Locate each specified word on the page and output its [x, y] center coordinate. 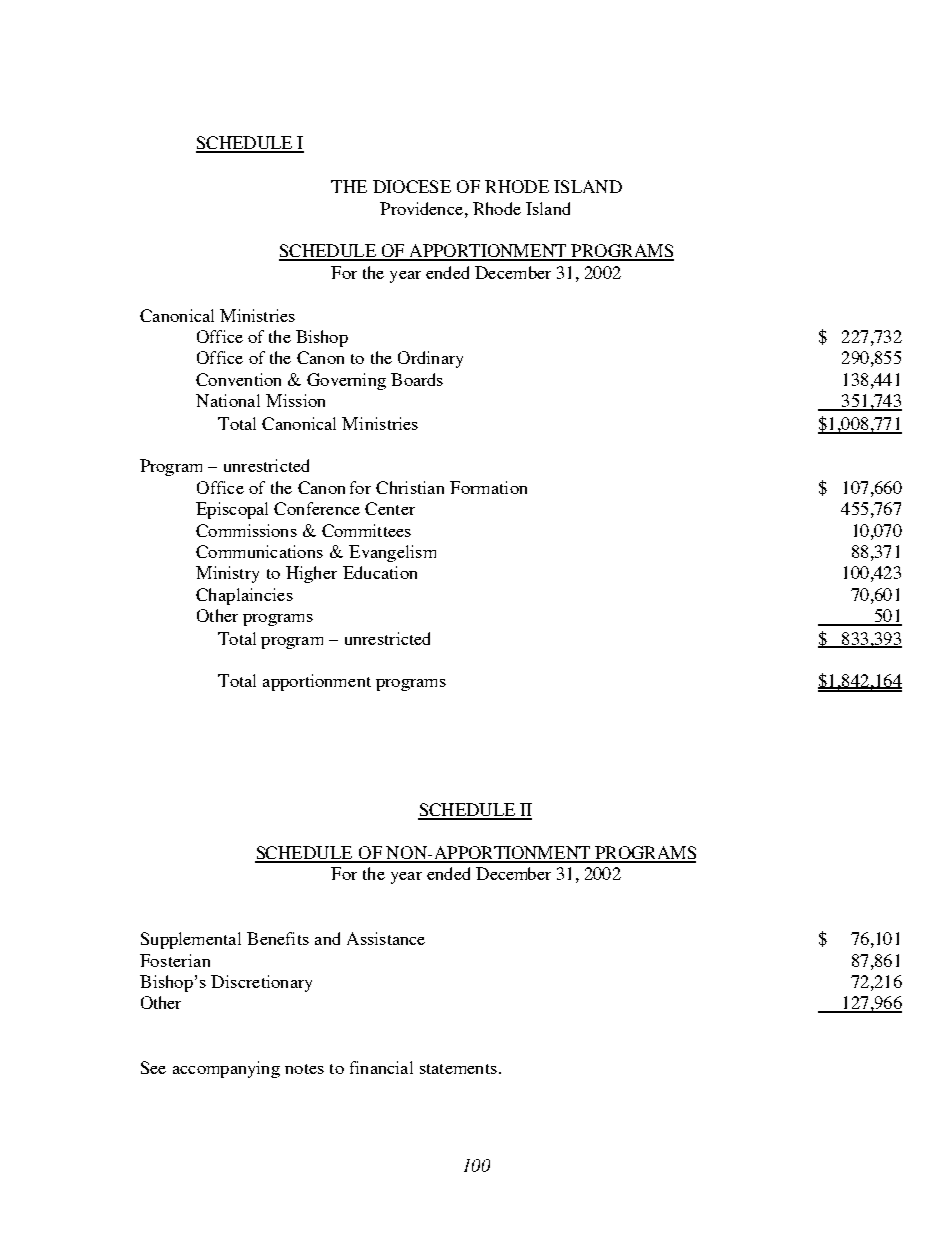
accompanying [226, 1069]
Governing [346, 381]
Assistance [386, 938]
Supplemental [191, 940]
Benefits [278, 938]
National [228, 400]
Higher [311, 574]
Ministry [227, 574]
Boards [417, 379]
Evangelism [392, 553]
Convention [238, 379]
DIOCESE [412, 186]
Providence [421, 208]
